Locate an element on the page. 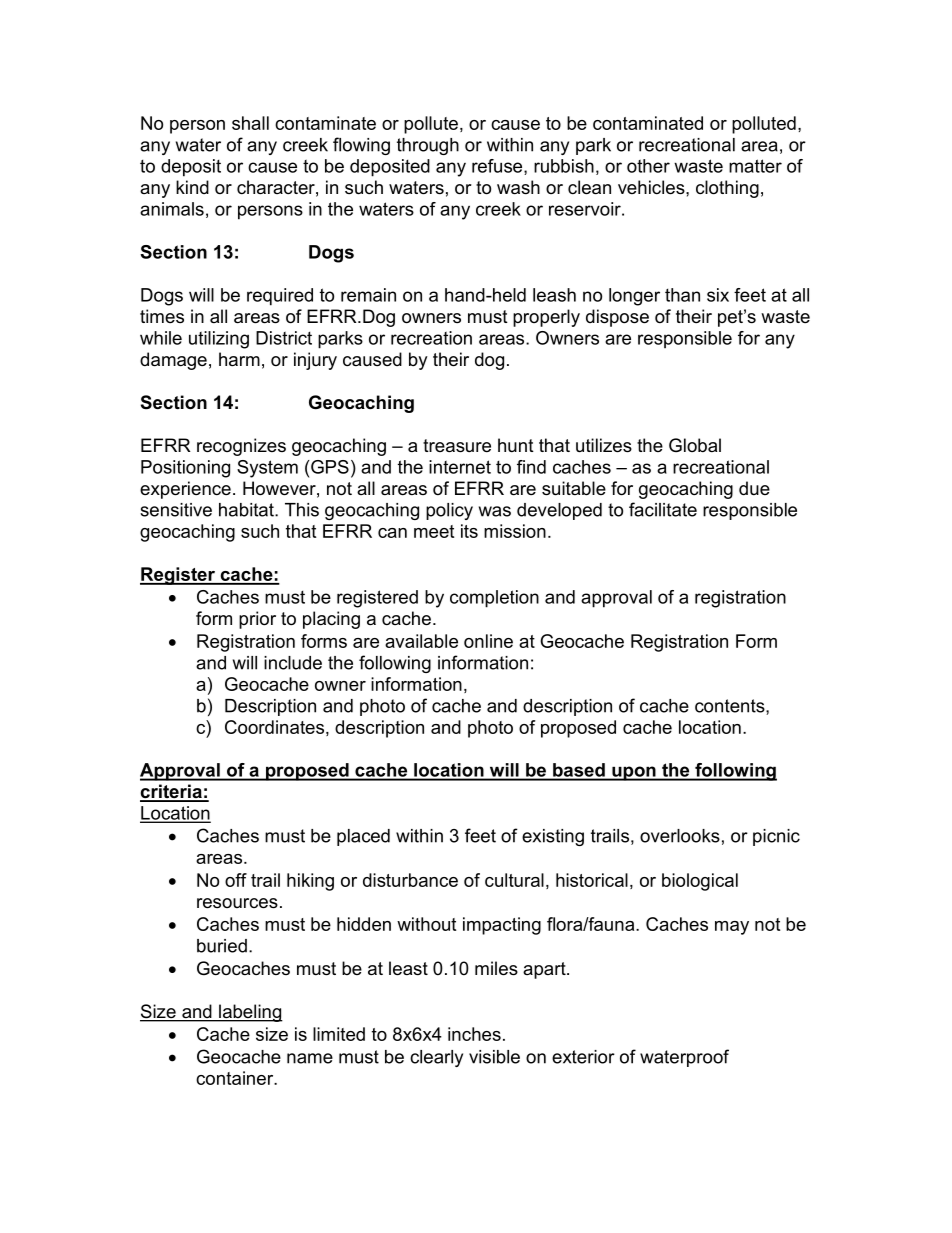 This image has height=1233, width=952. container is located at coordinates (236, 1078).
